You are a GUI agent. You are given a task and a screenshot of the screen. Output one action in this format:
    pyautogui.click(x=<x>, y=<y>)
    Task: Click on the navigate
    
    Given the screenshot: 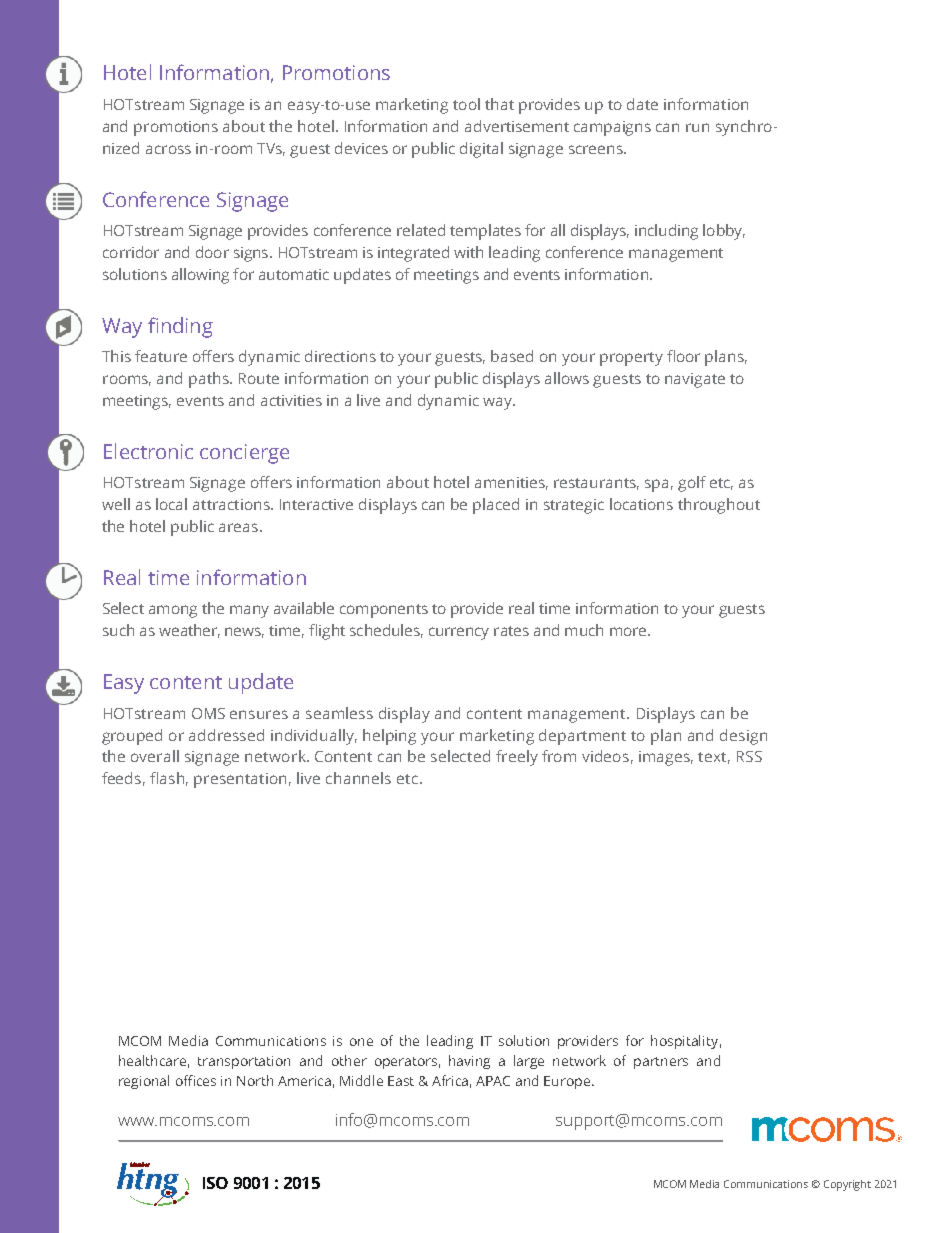 What is the action you would take?
    pyautogui.click(x=695, y=380)
